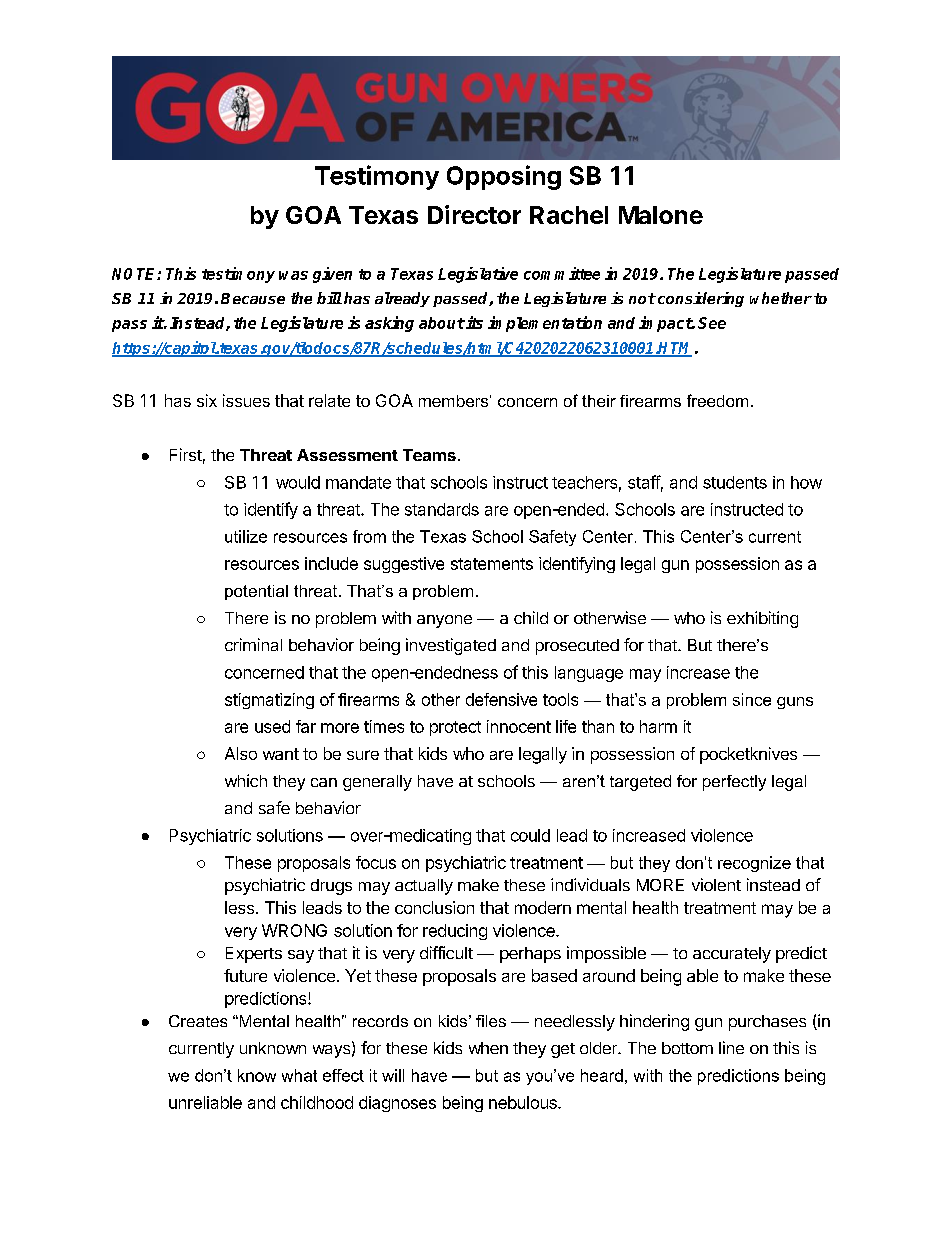 Image resolution: width=952 pixels, height=1233 pixels. What do you see at coordinates (331, 887) in the image?
I see `drugs` at bounding box center [331, 887].
